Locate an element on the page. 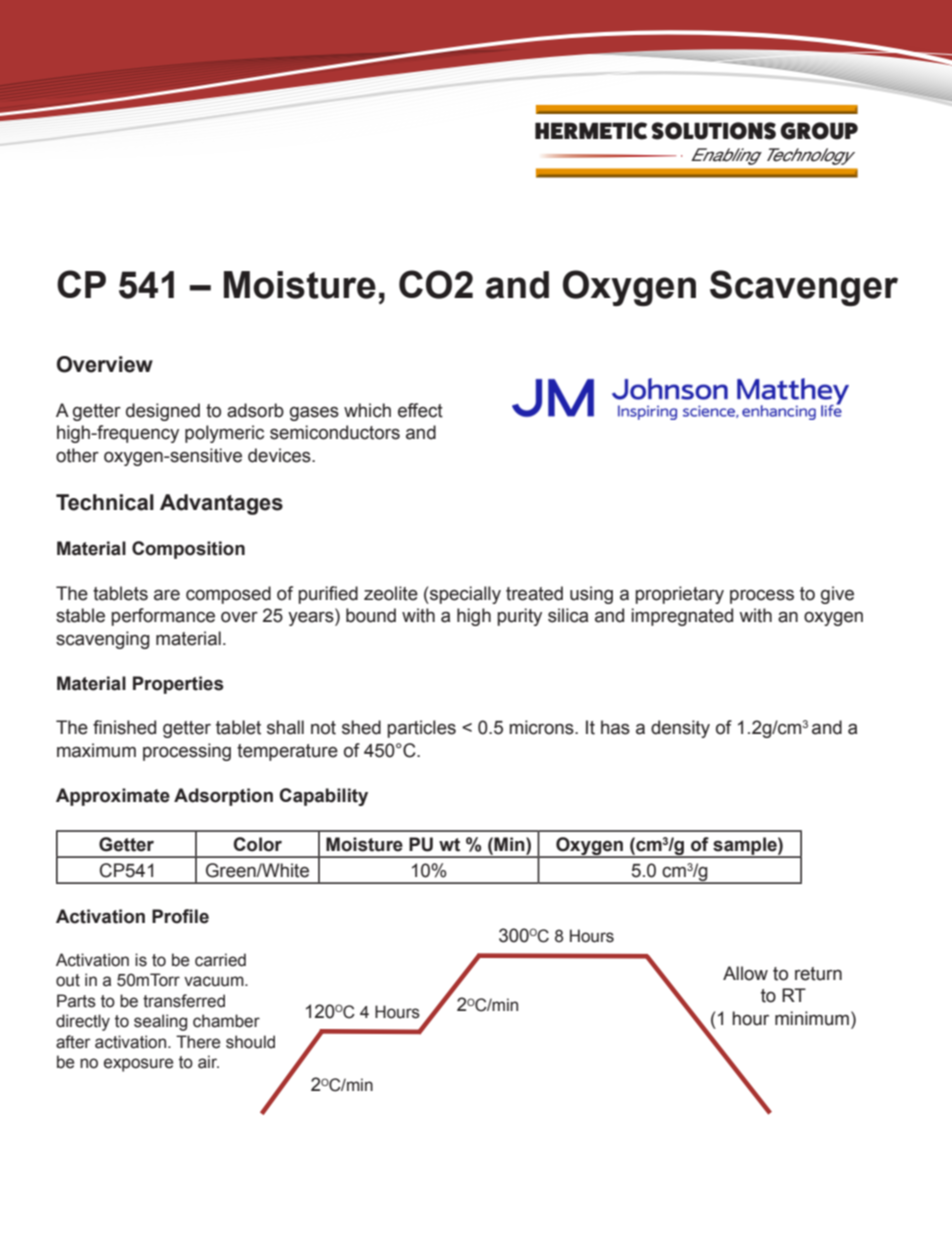 This page has height=1233, width=952. density is located at coordinates (680, 729).
